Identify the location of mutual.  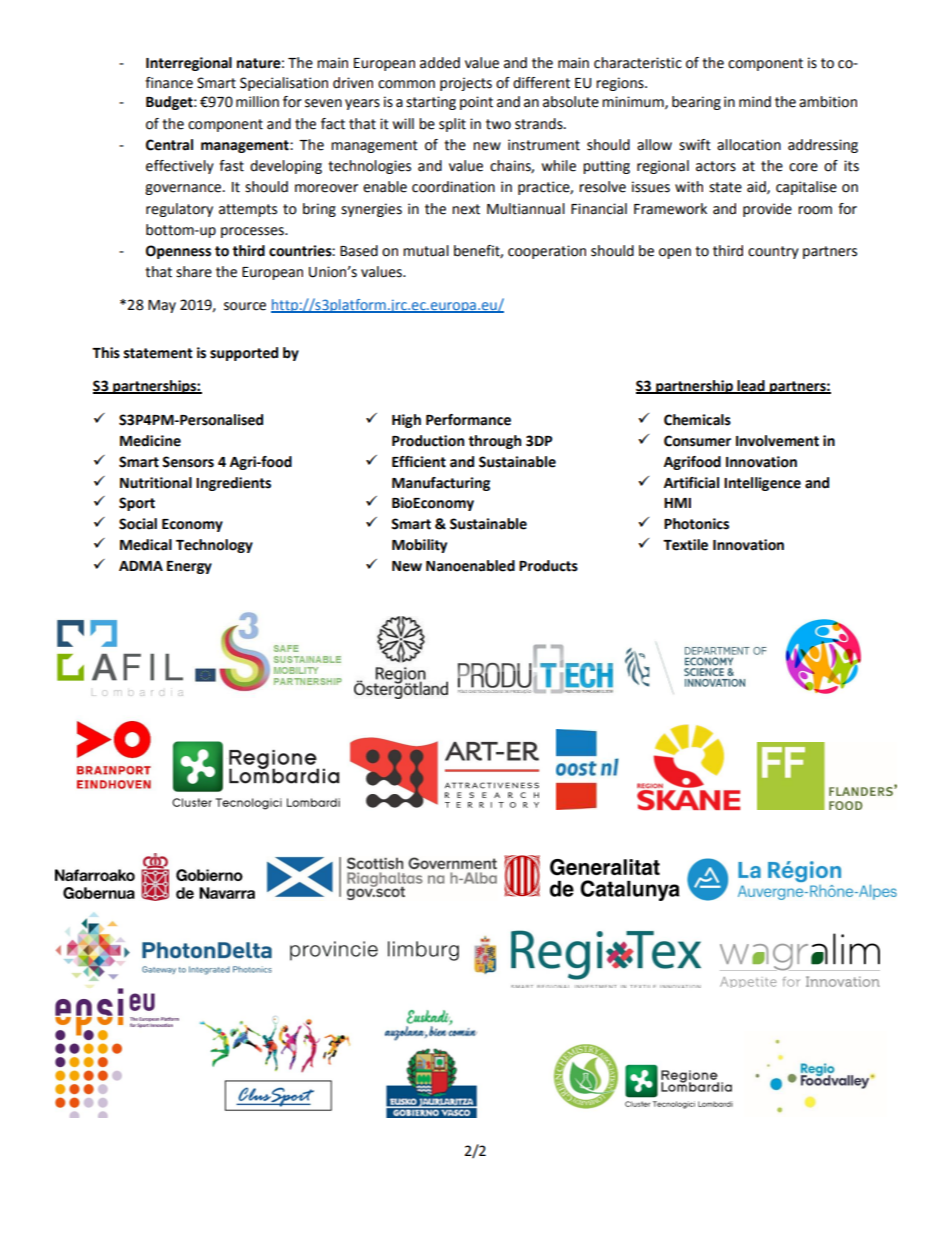
(426, 251).
